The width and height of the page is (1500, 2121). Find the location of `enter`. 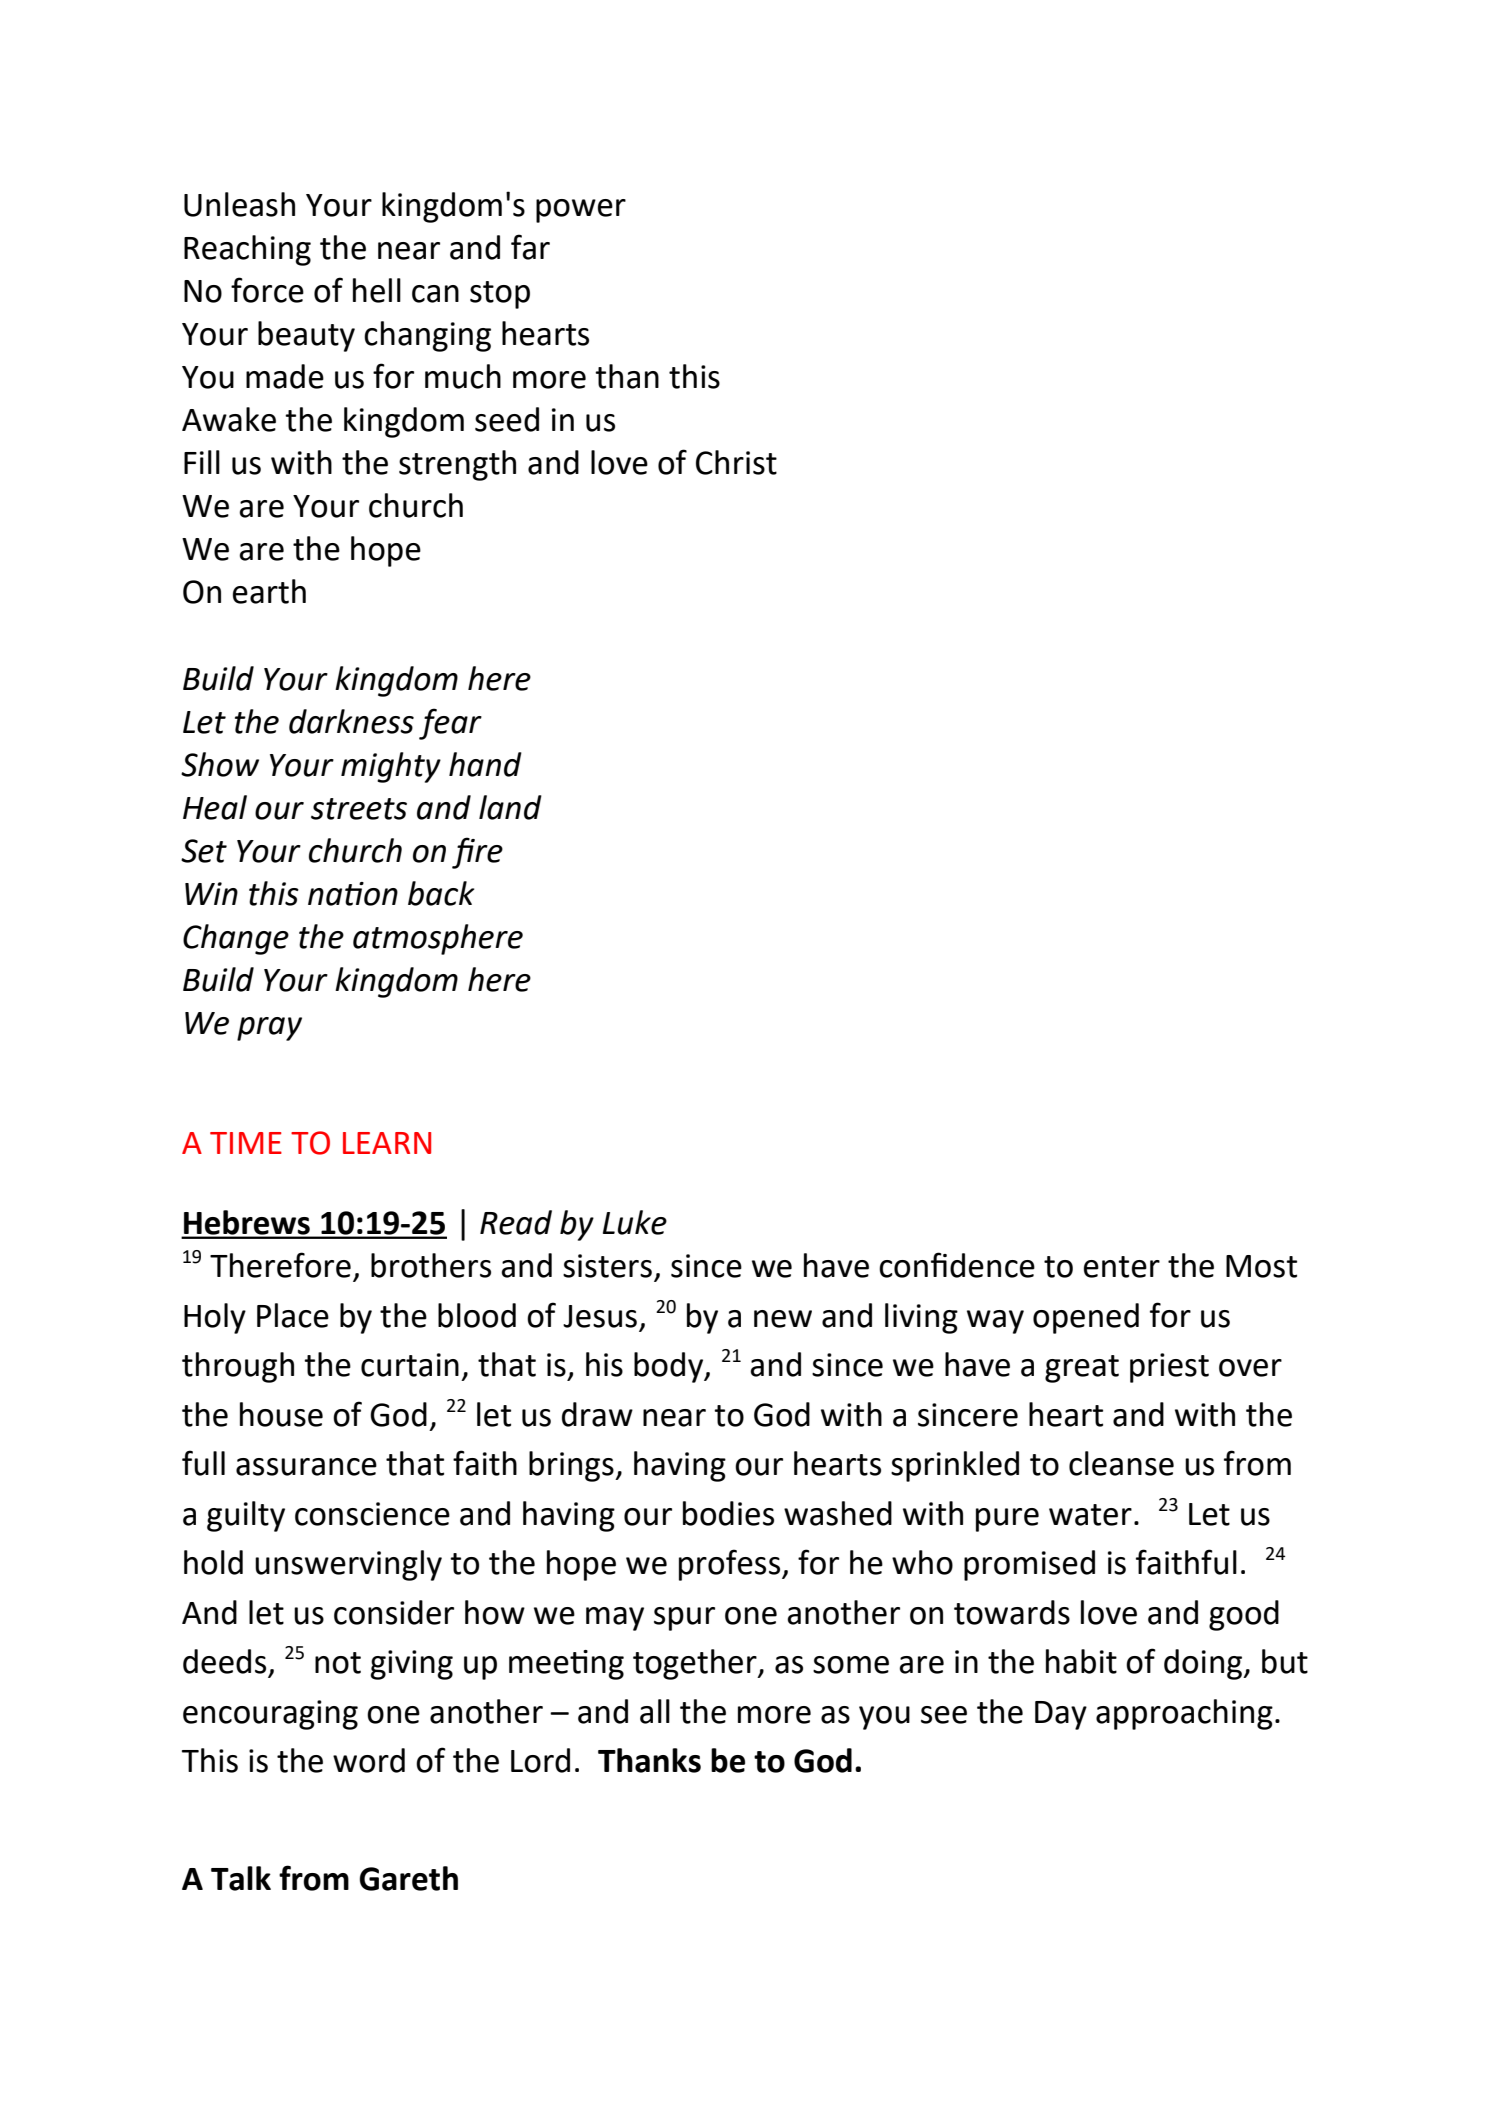

enter is located at coordinates (1122, 1267).
